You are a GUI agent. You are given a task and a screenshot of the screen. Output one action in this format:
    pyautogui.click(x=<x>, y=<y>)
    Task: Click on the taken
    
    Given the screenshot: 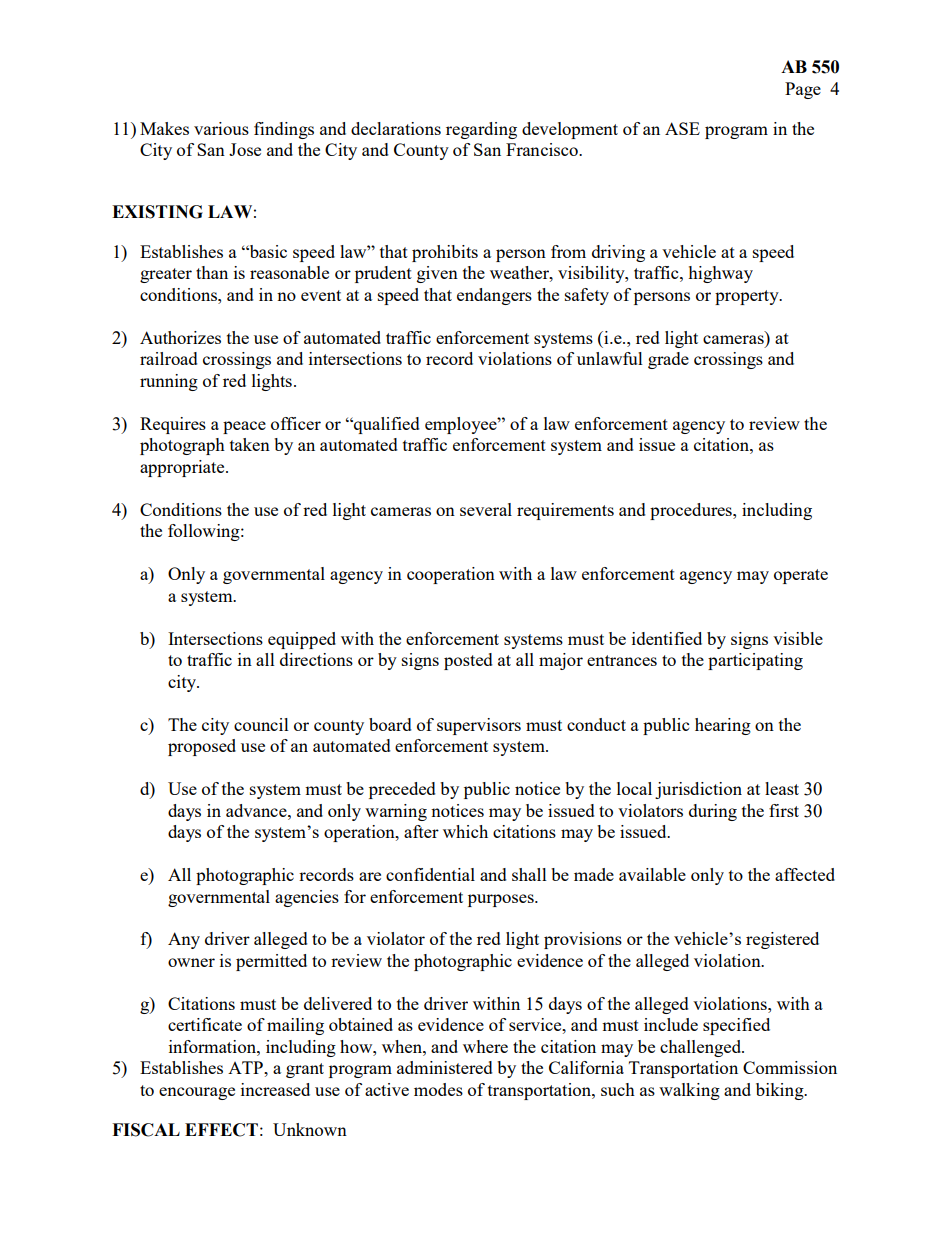 What is the action you would take?
    pyautogui.click(x=250, y=444)
